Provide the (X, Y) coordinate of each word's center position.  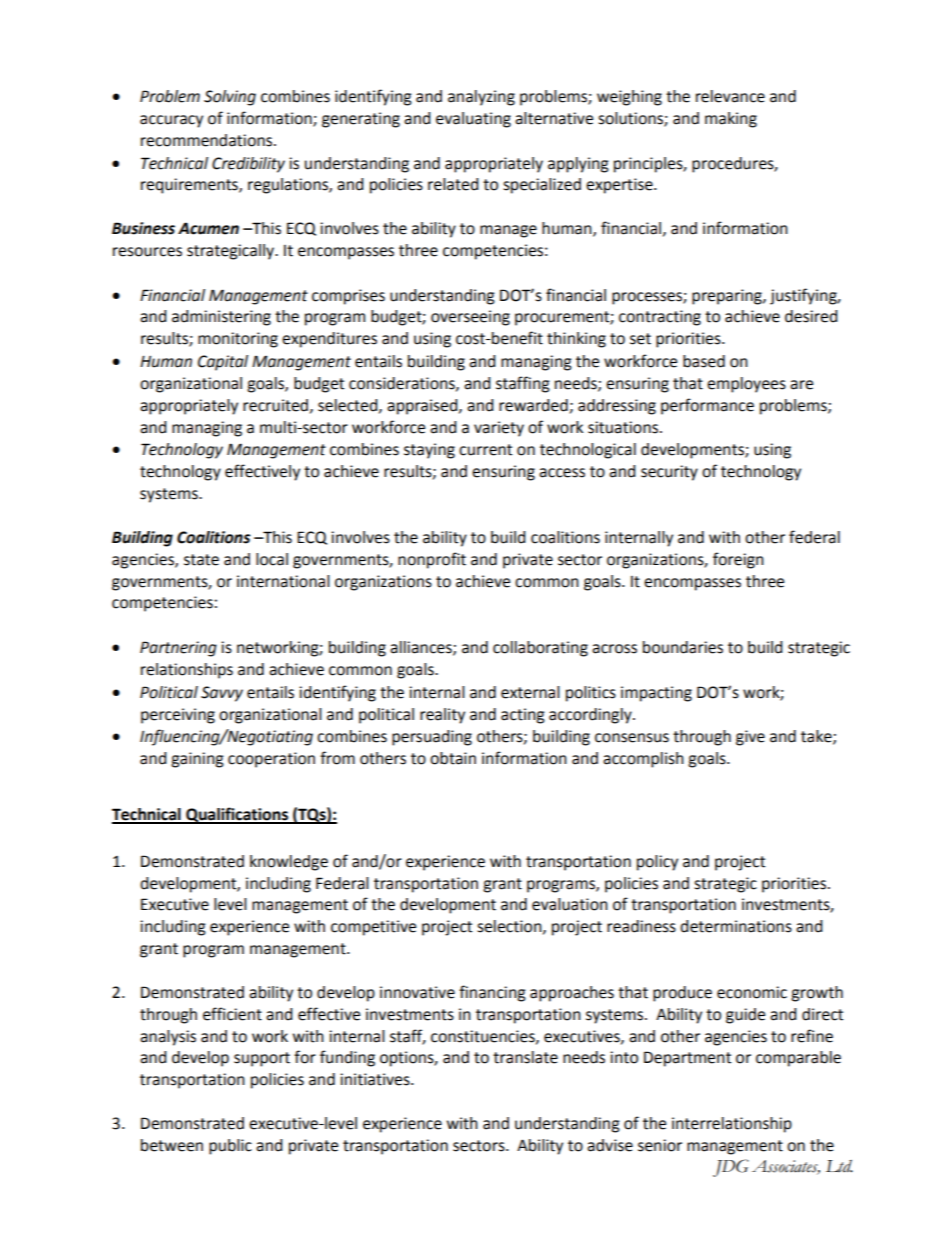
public (230, 1147)
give (750, 738)
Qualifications (237, 815)
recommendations (208, 140)
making (731, 120)
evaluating (473, 120)
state (201, 560)
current (485, 450)
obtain (453, 758)
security (669, 473)
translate (525, 1057)
